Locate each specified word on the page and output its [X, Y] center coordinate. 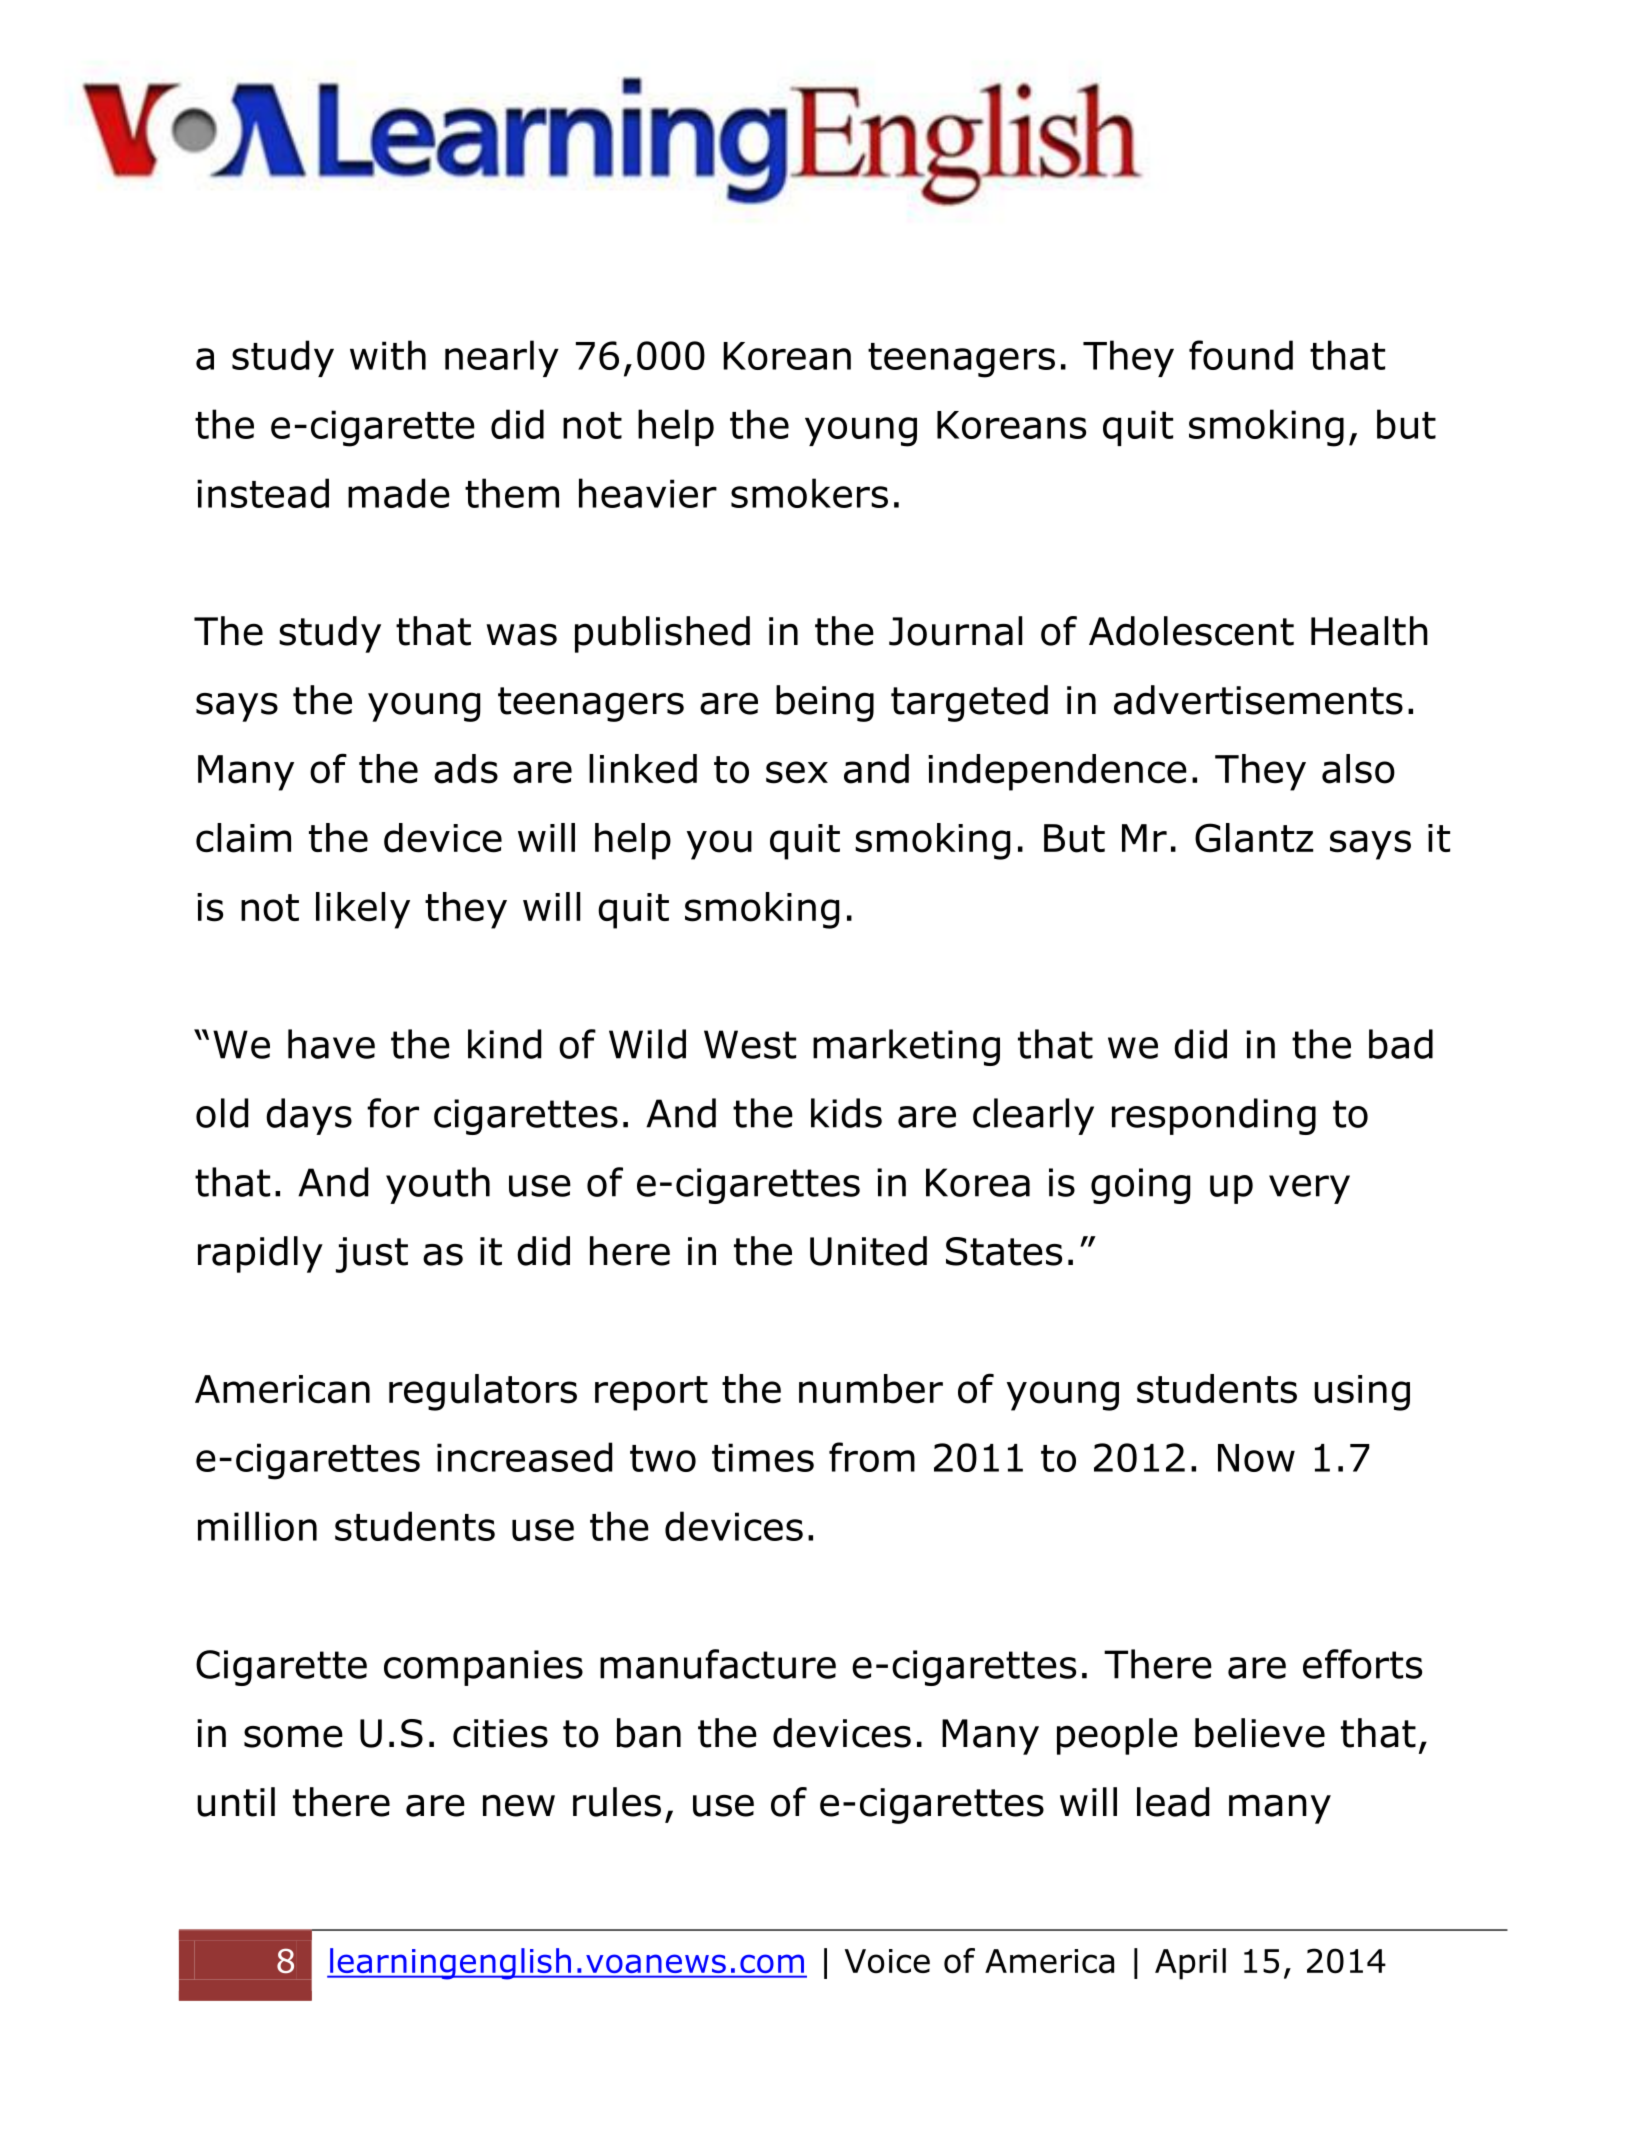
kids [846, 1113]
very [1309, 1189]
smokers [809, 493]
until [236, 1802]
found [1241, 355]
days [309, 1116]
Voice [887, 1961]
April [1190, 1964]
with [388, 355]
